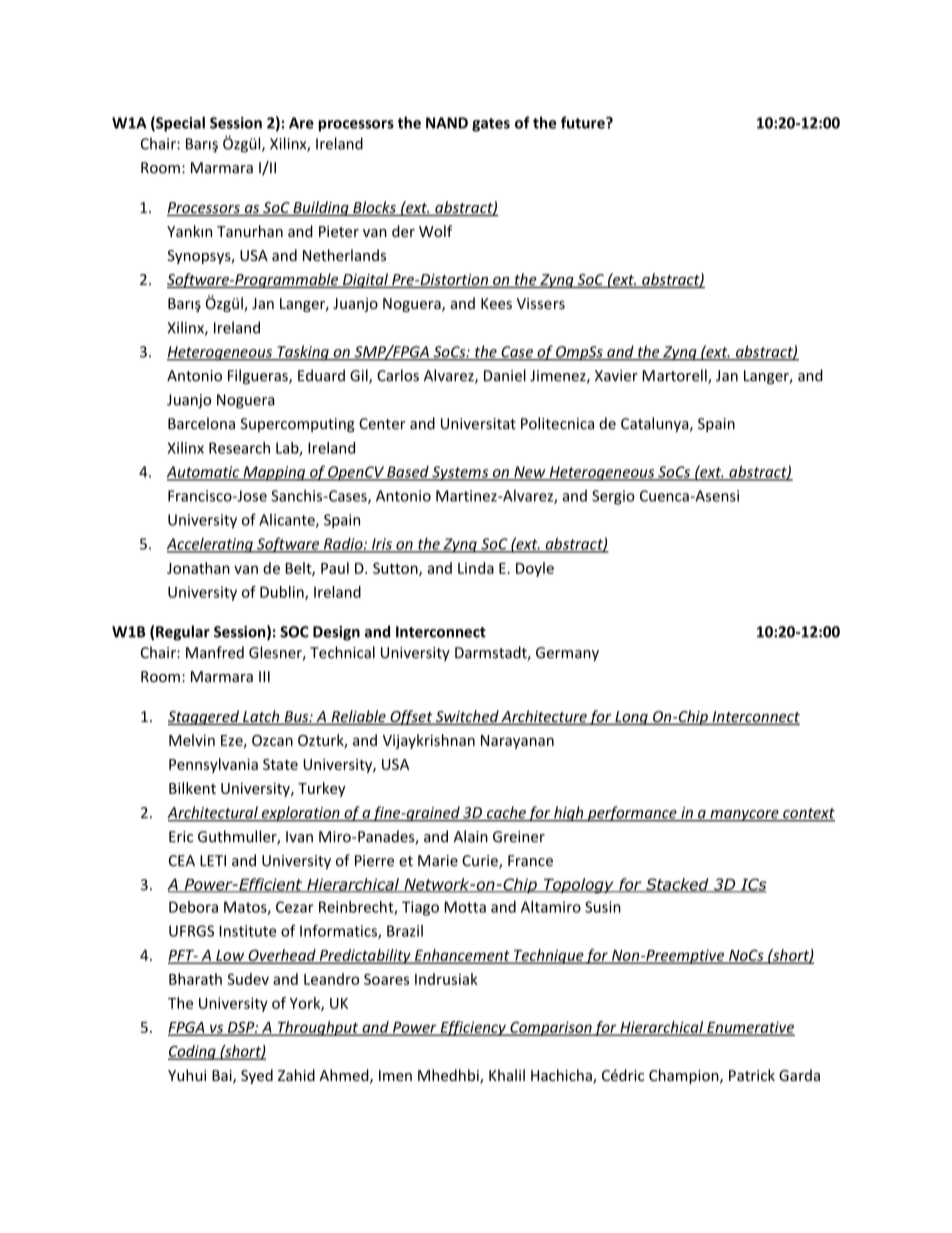  What do you see at coordinates (321, 208) in the page?
I see `Building` at bounding box center [321, 208].
